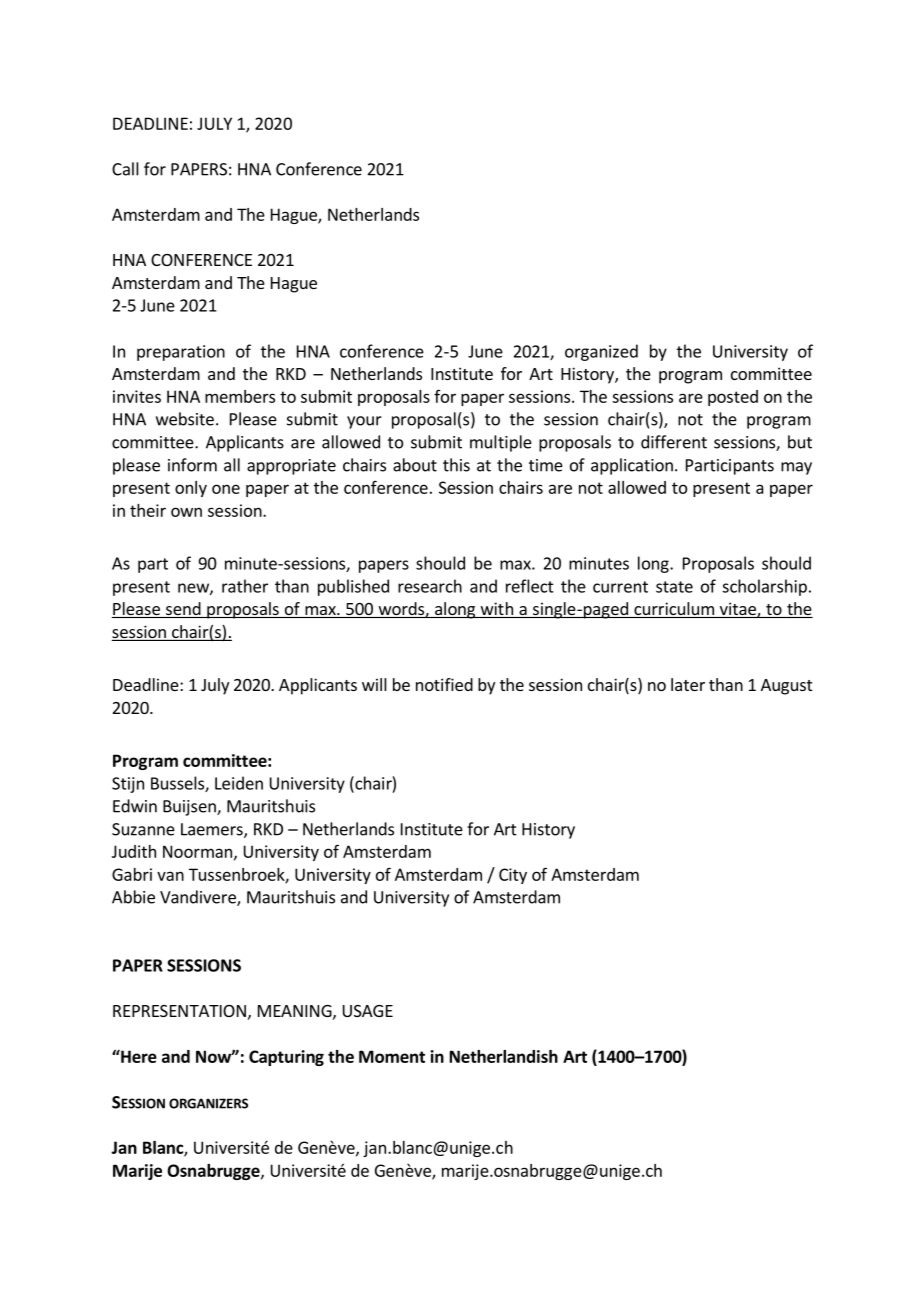  What do you see at coordinates (786, 687) in the screenshot?
I see `August` at bounding box center [786, 687].
